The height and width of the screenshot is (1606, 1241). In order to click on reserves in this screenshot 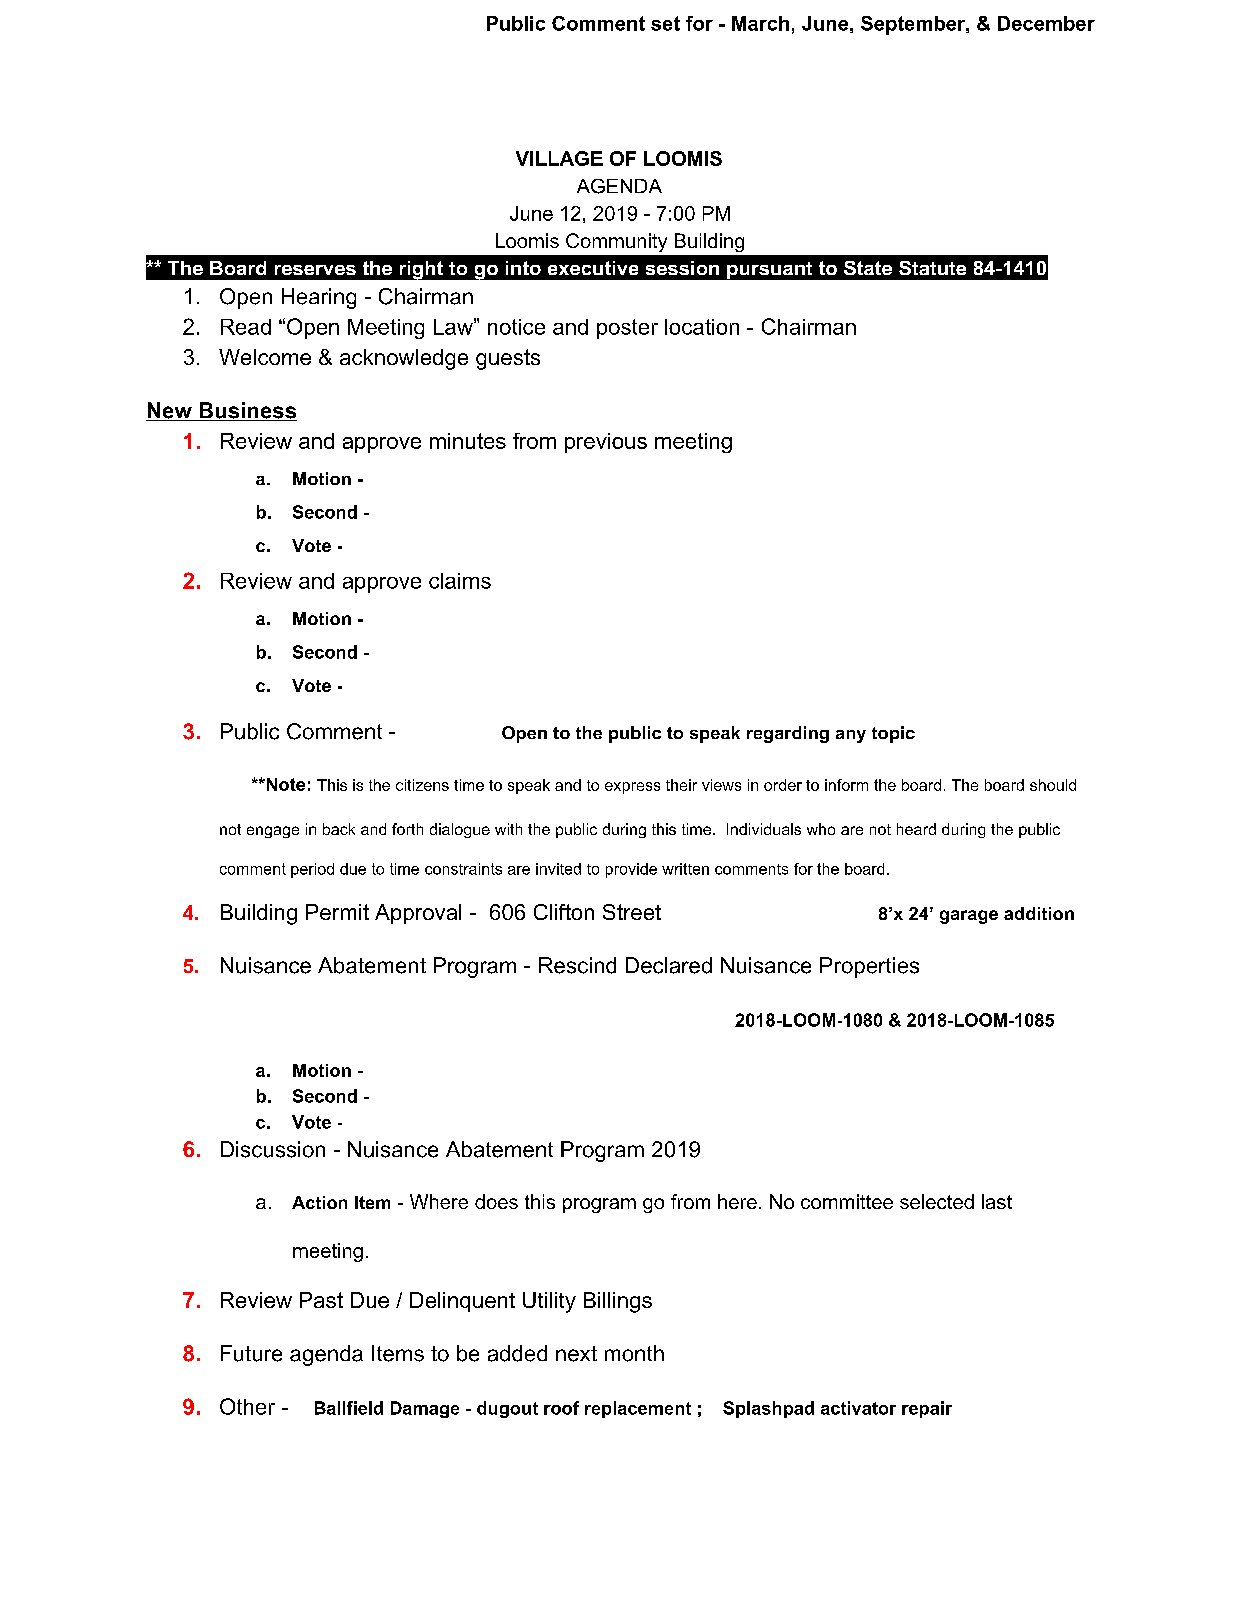, I will do `click(315, 270)`.
